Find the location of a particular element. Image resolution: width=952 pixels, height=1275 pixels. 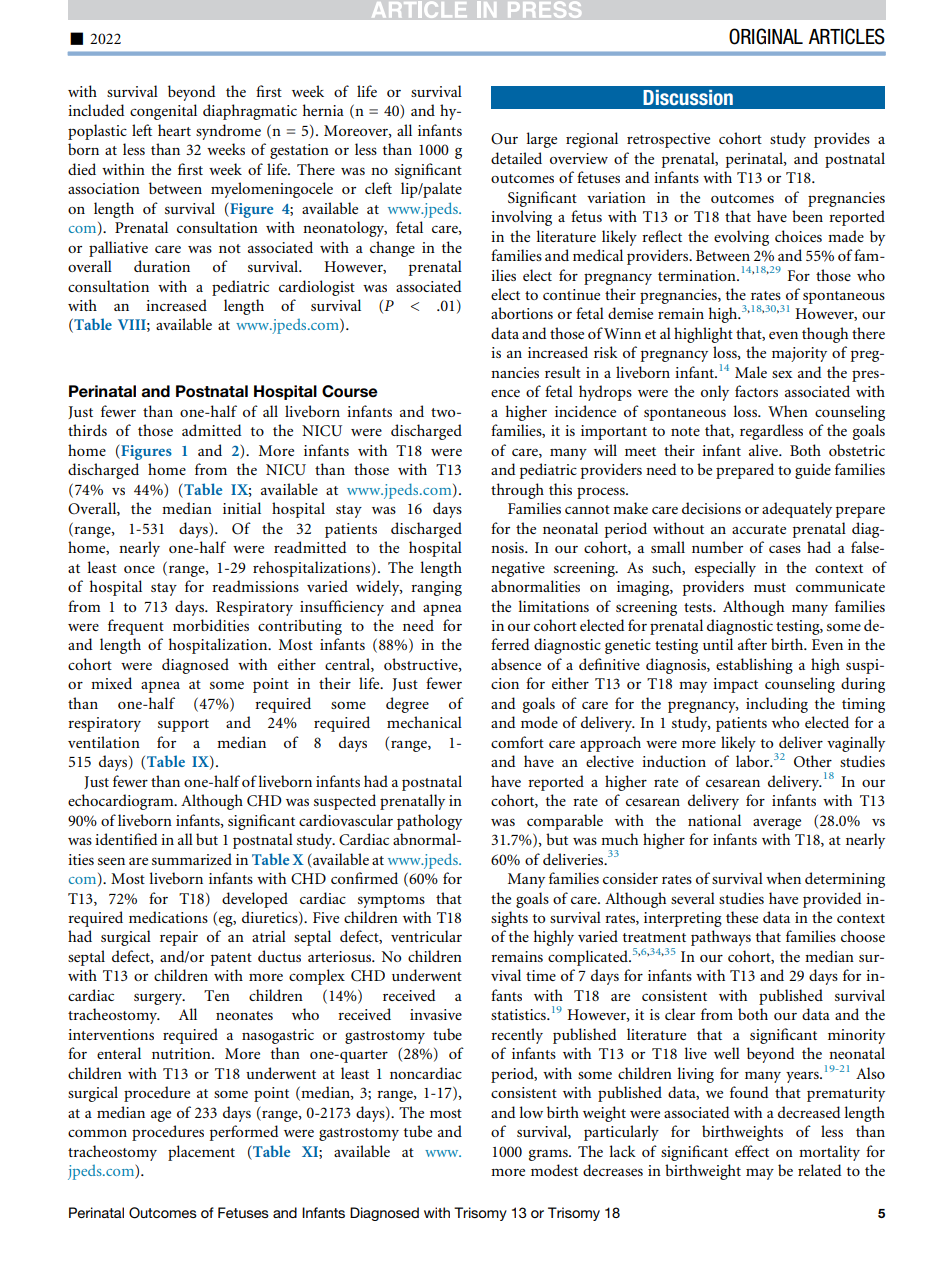

effect is located at coordinates (752, 1151).
